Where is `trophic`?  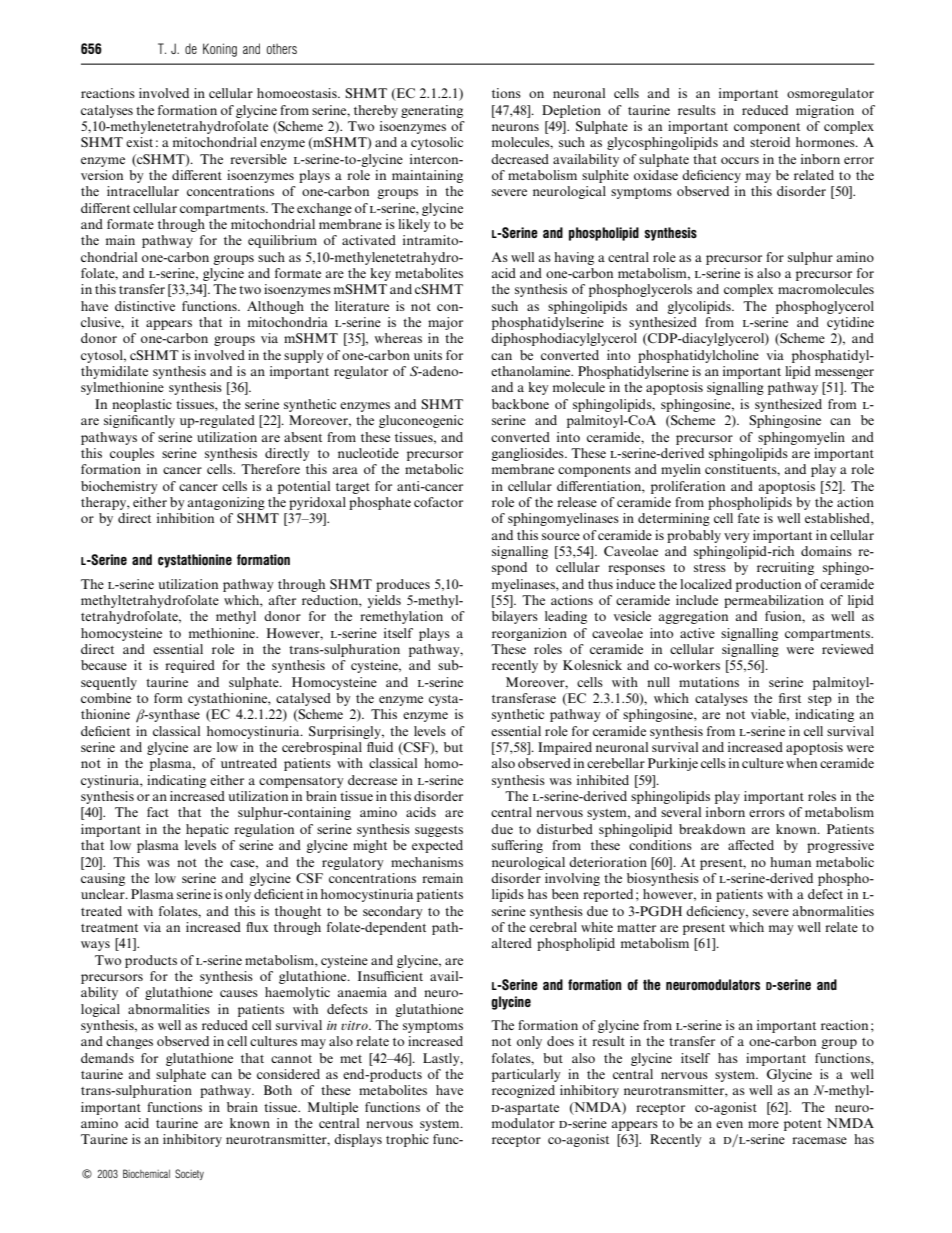
trophic is located at coordinates (407, 1140).
